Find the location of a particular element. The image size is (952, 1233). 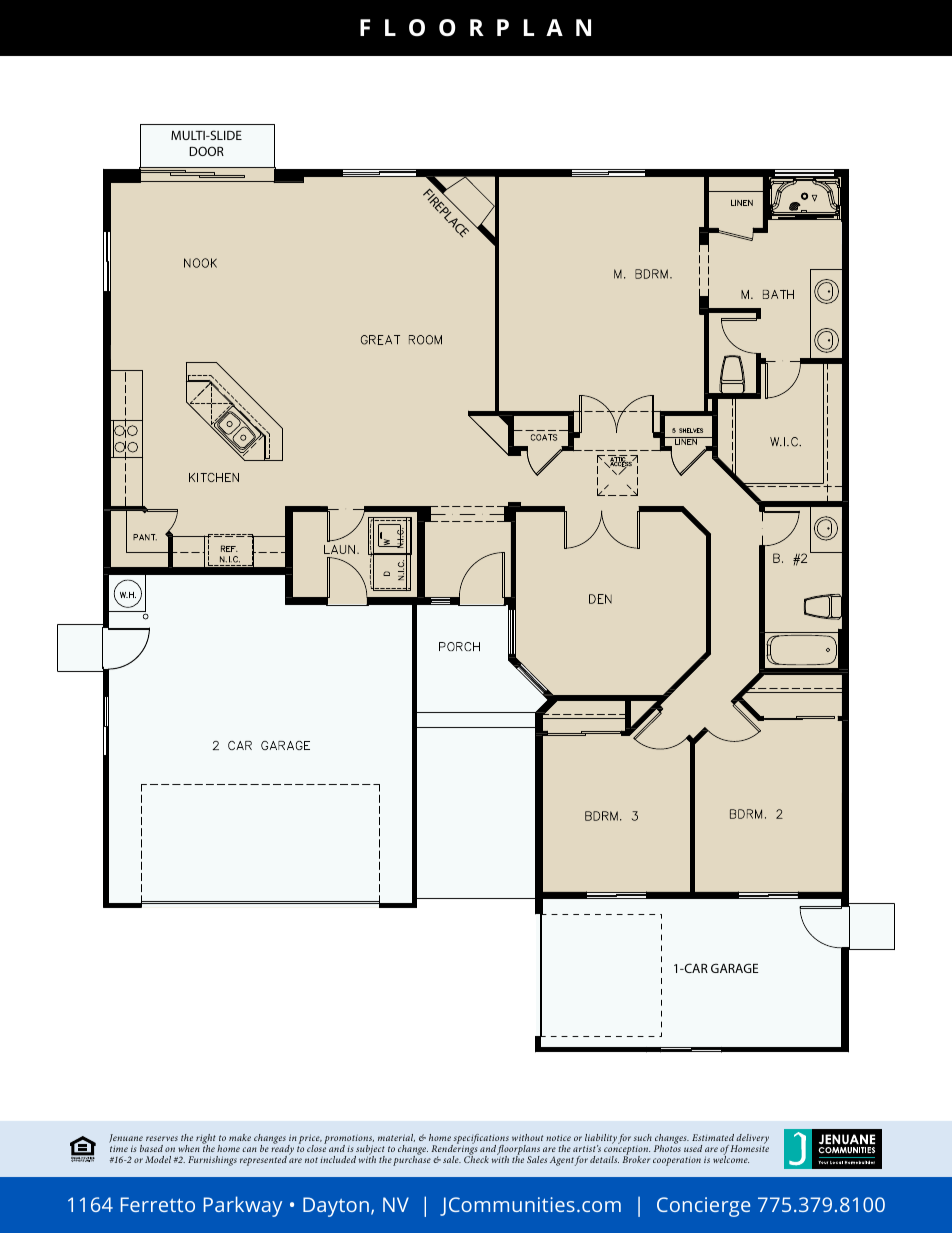

Furnishings is located at coordinates (212, 1161).
